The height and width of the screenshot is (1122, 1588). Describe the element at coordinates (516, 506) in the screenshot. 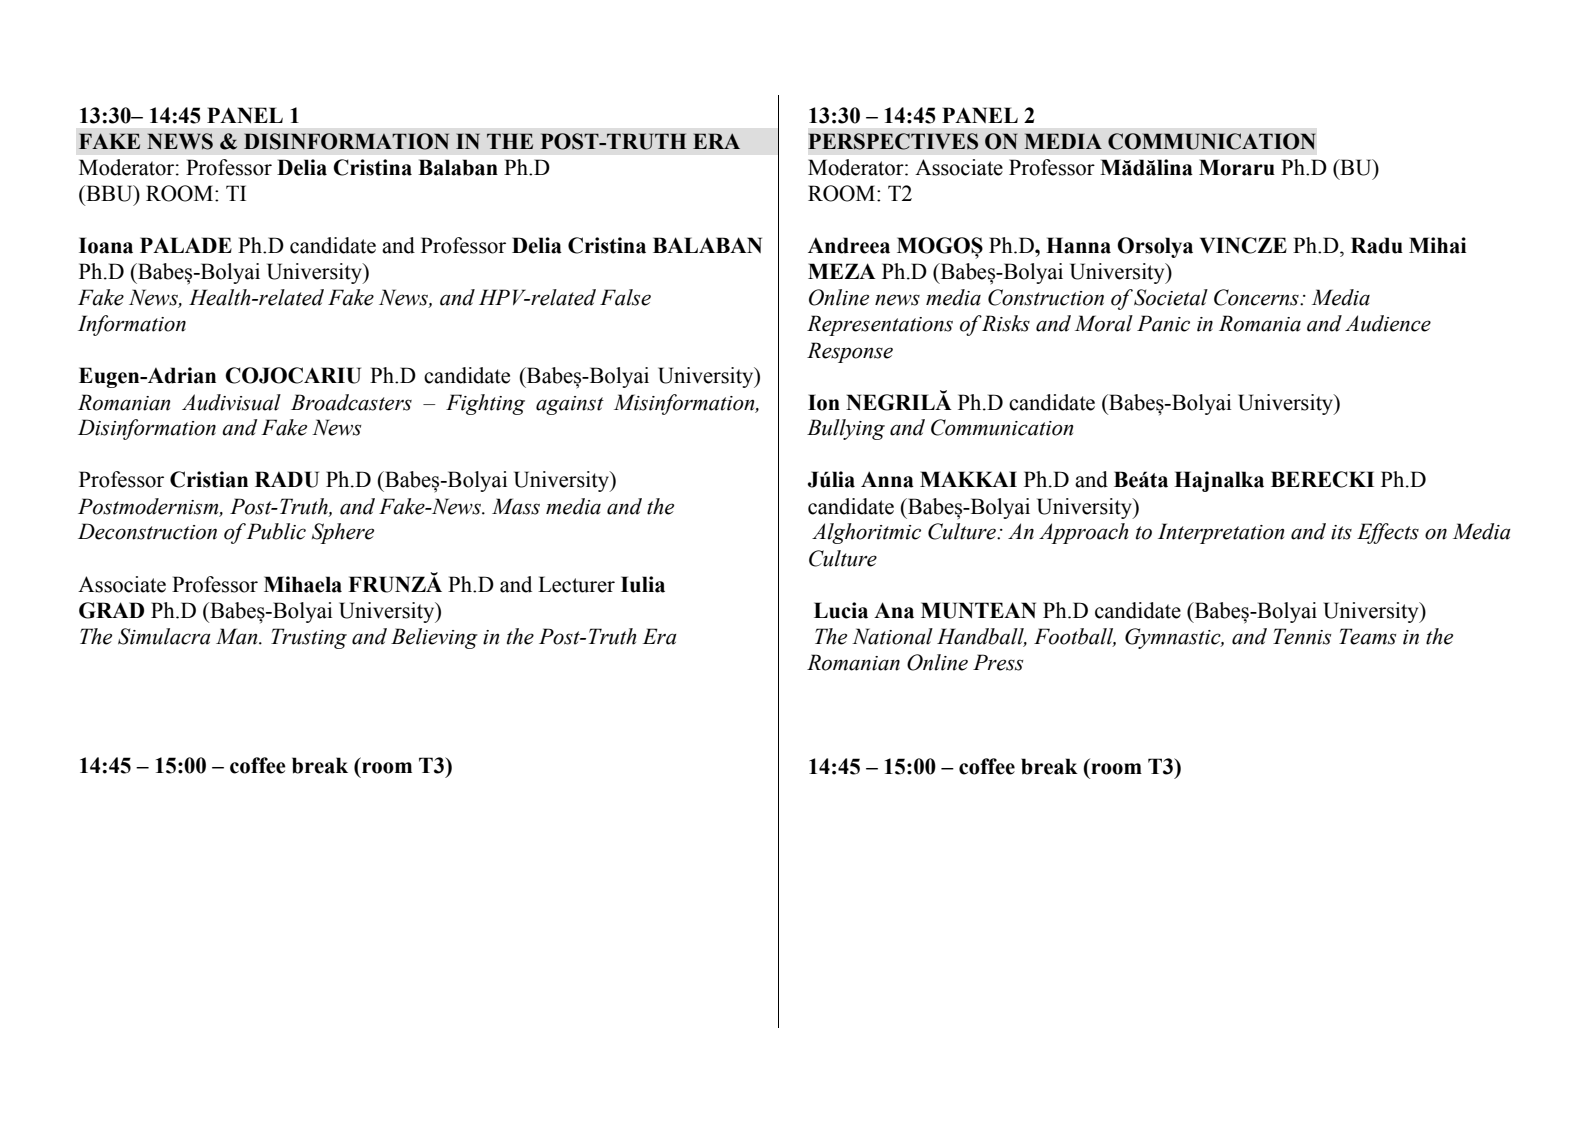

I see `Mass` at that location.
